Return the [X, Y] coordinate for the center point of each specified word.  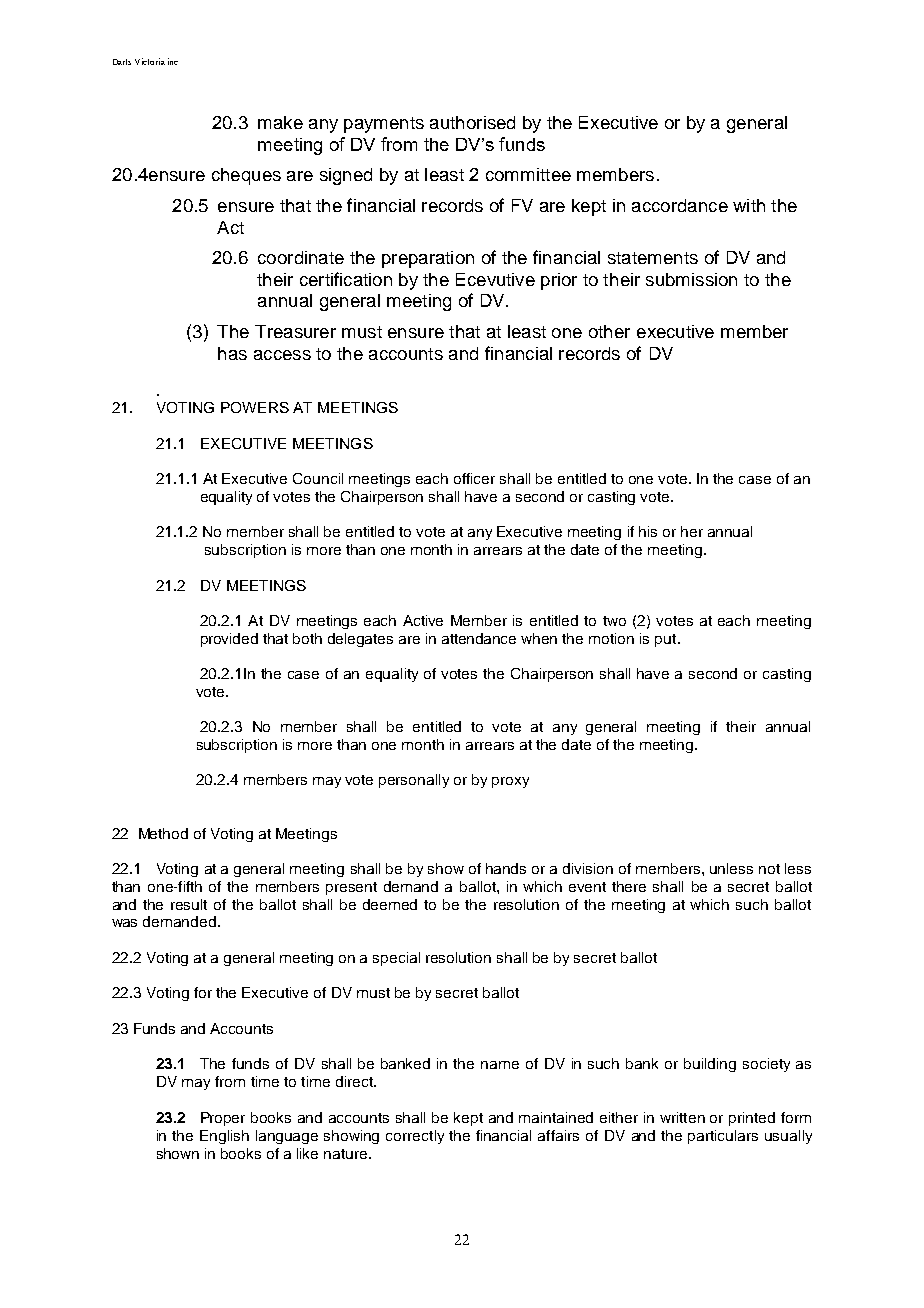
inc [173, 61]
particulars [723, 1137]
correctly [415, 1137]
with [749, 205]
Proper [223, 1119]
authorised [472, 122]
